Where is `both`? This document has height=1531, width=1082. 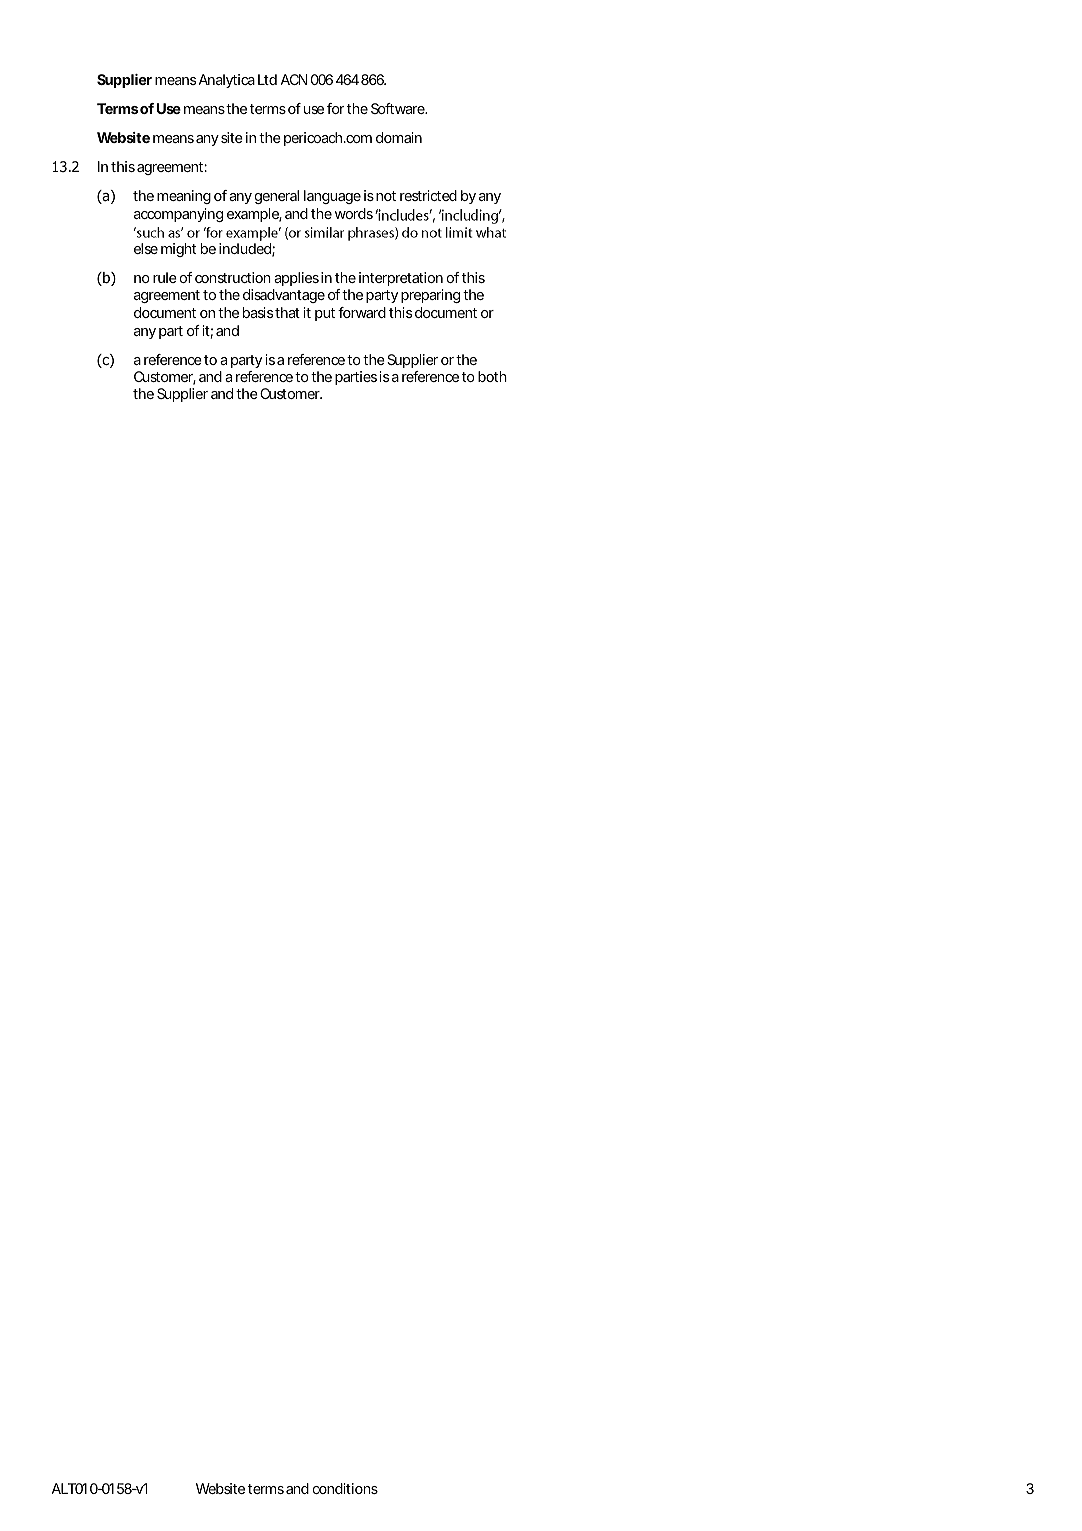
both is located at coordinates (492, 376).
